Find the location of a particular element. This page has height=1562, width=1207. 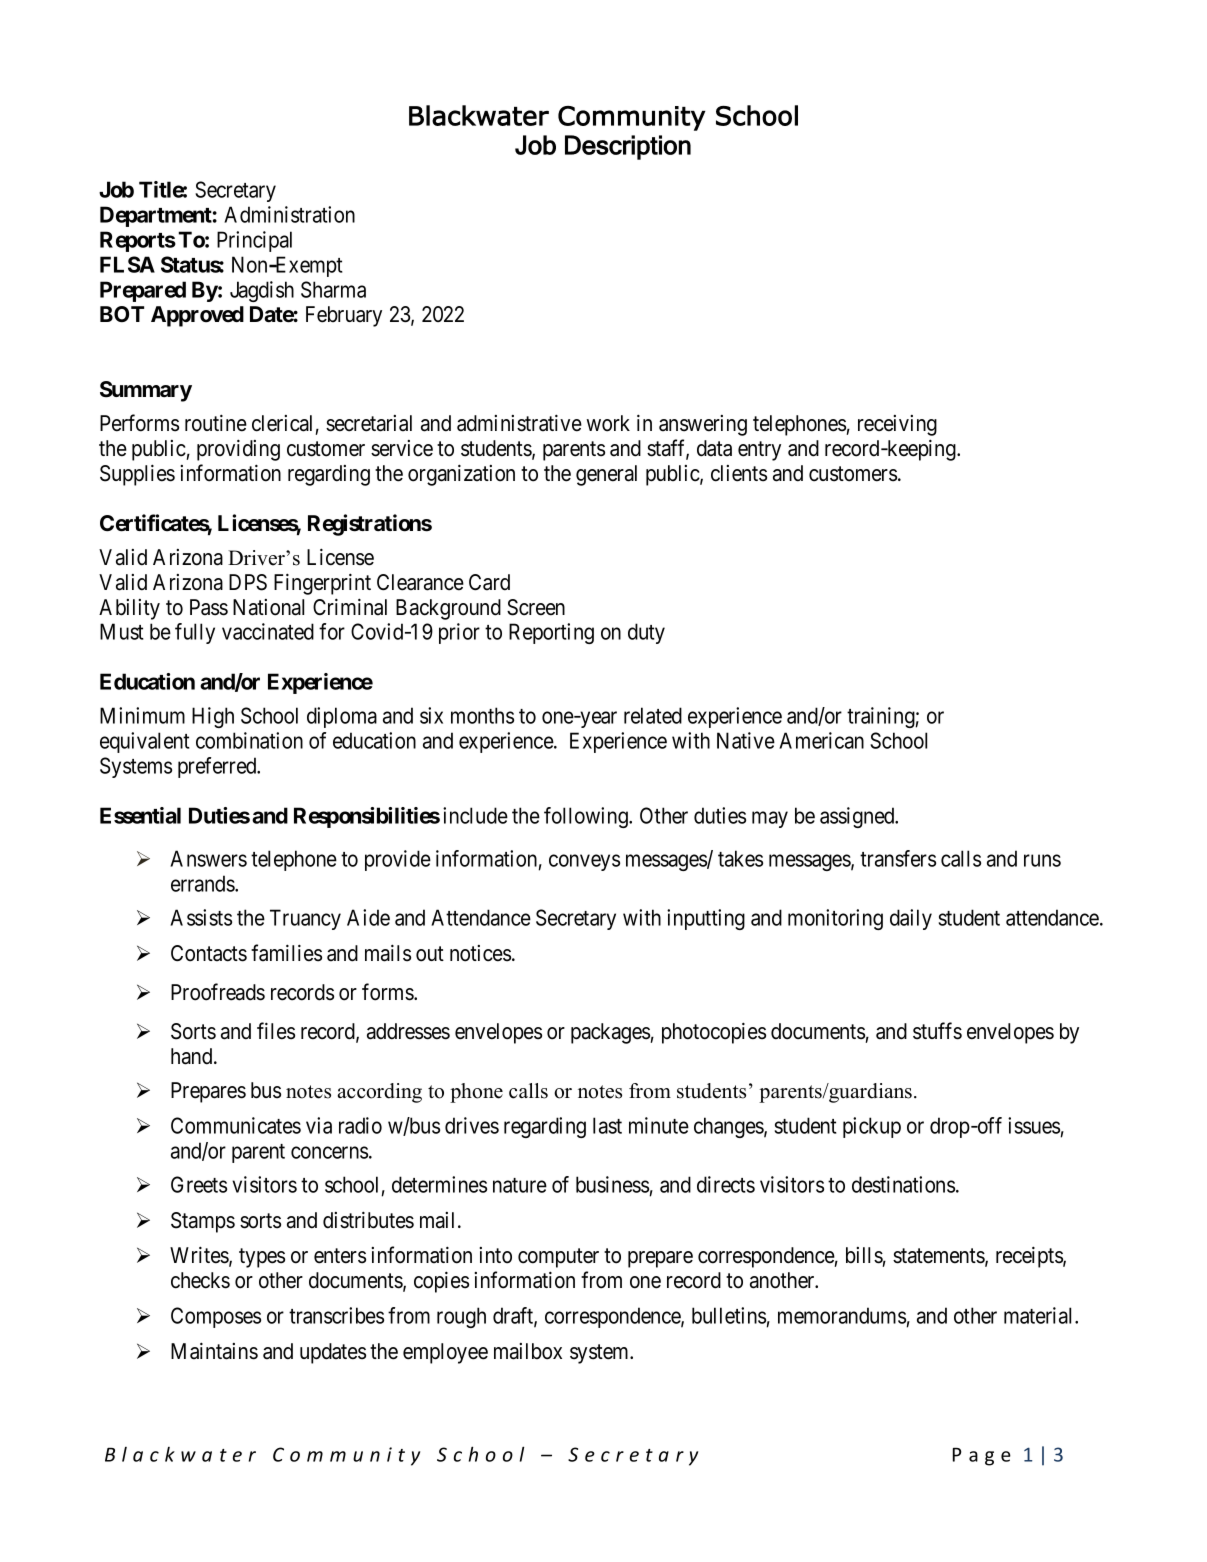

stuffs is located at coordinates (937, 1031).
